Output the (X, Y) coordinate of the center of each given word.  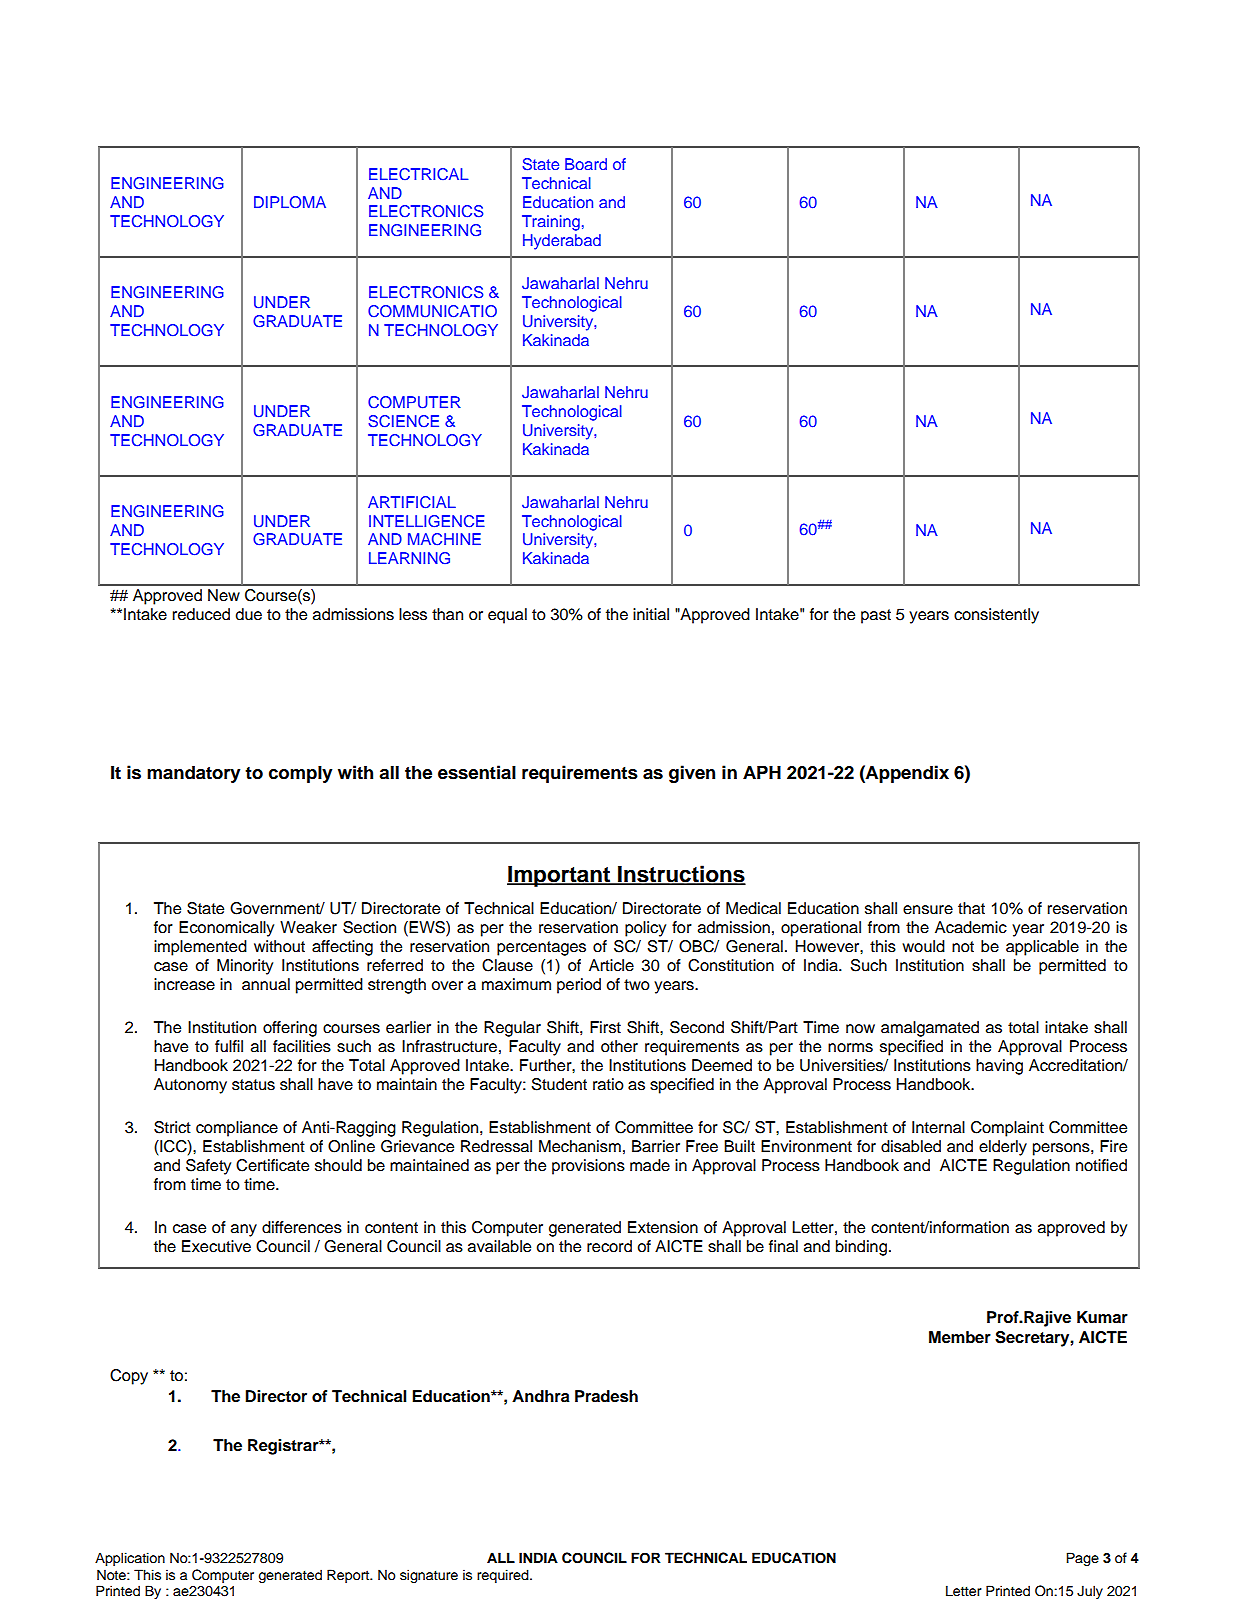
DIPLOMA (290, 202)
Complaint (1007, 1129)
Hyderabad (562, 242)
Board (586, 164)
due (248, 614)
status (253, 1085)
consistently (996, 616)
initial (651, 614)
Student (559, 1084)
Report (349, 1576)
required (504, 1576)
